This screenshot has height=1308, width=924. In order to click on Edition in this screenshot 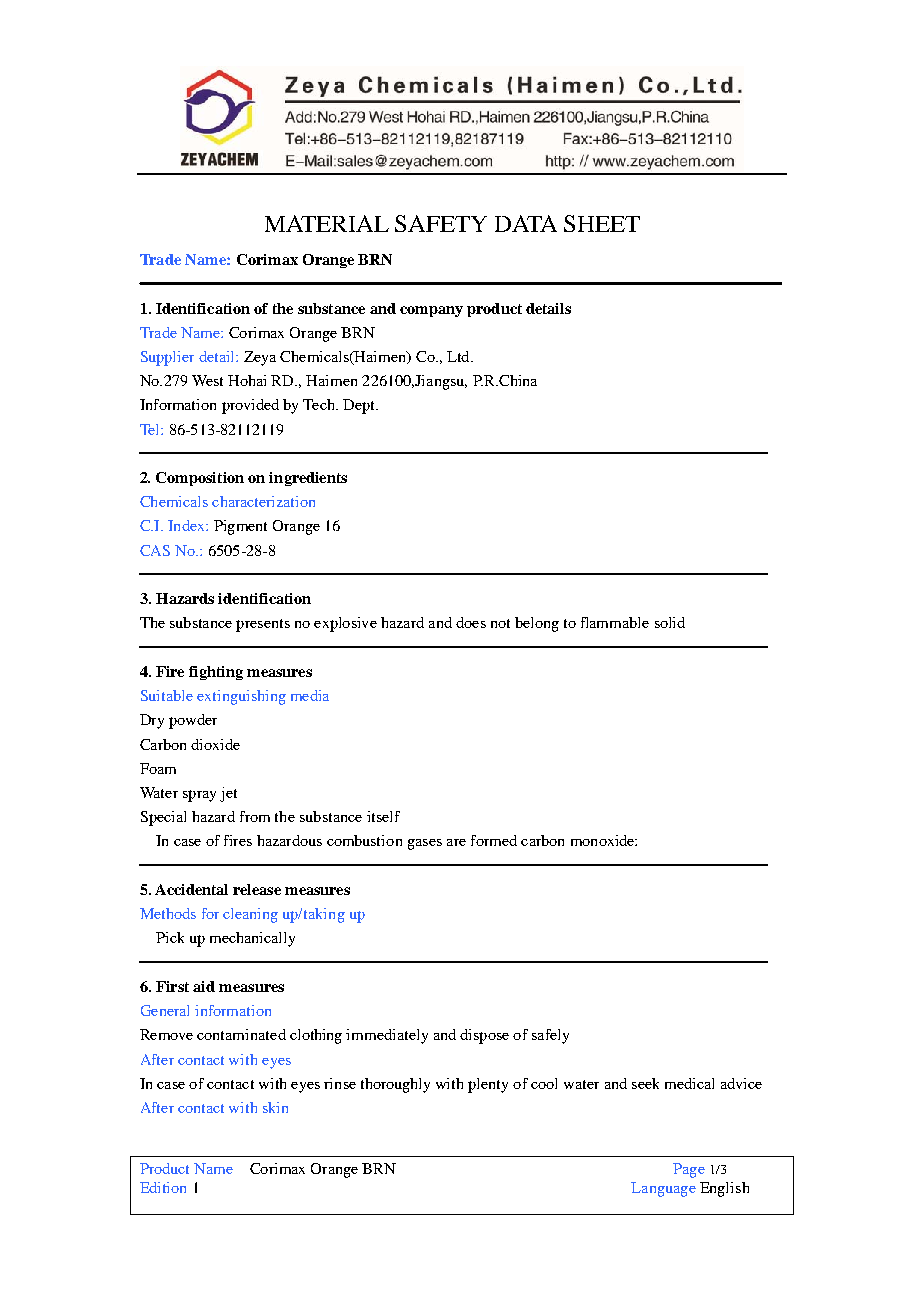, I will do `click(163, 1187)`.
